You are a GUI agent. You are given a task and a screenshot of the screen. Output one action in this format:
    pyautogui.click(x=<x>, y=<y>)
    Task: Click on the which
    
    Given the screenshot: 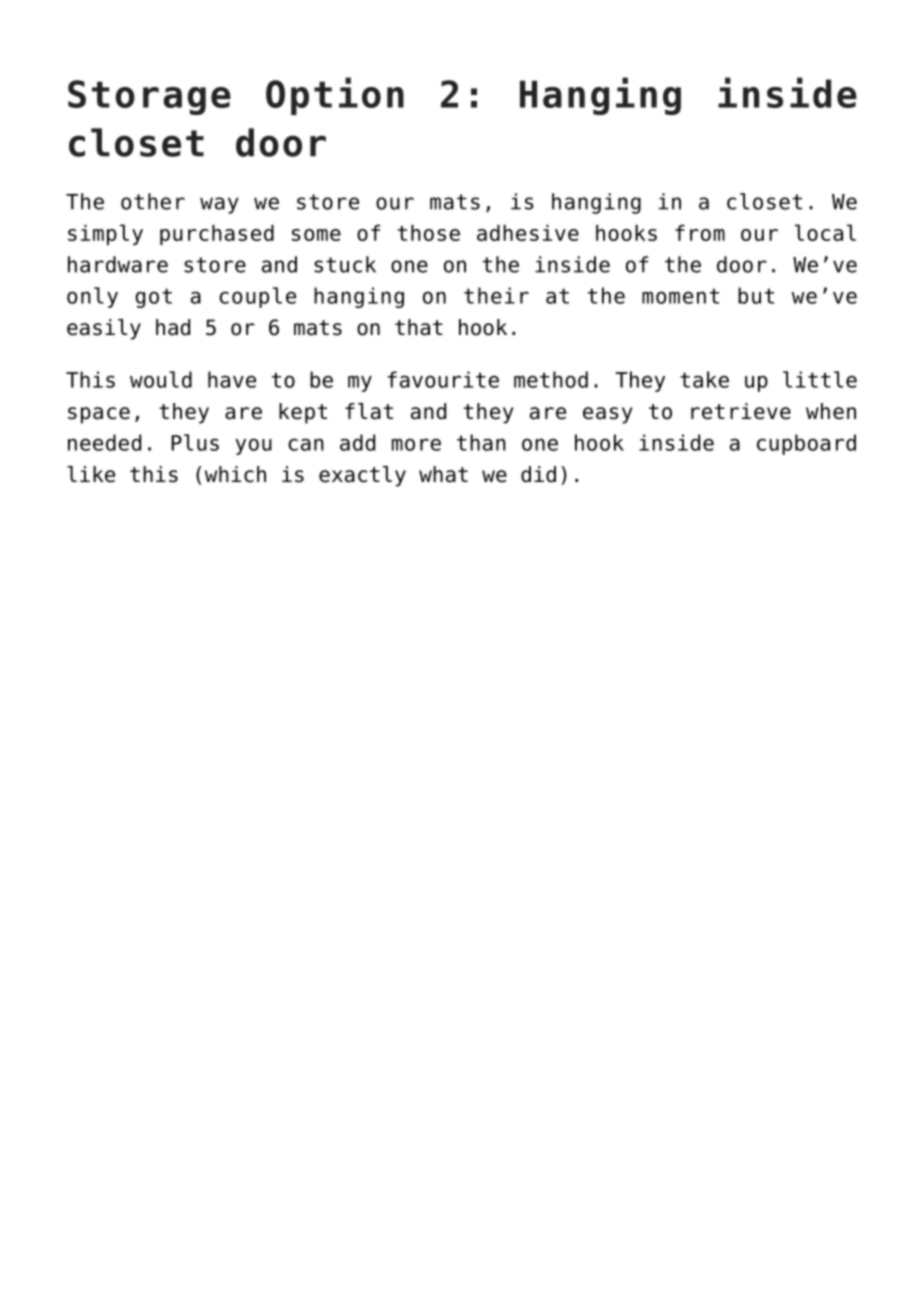 What is the action you would take?
    pyautogui.click(x=235, y=474)
